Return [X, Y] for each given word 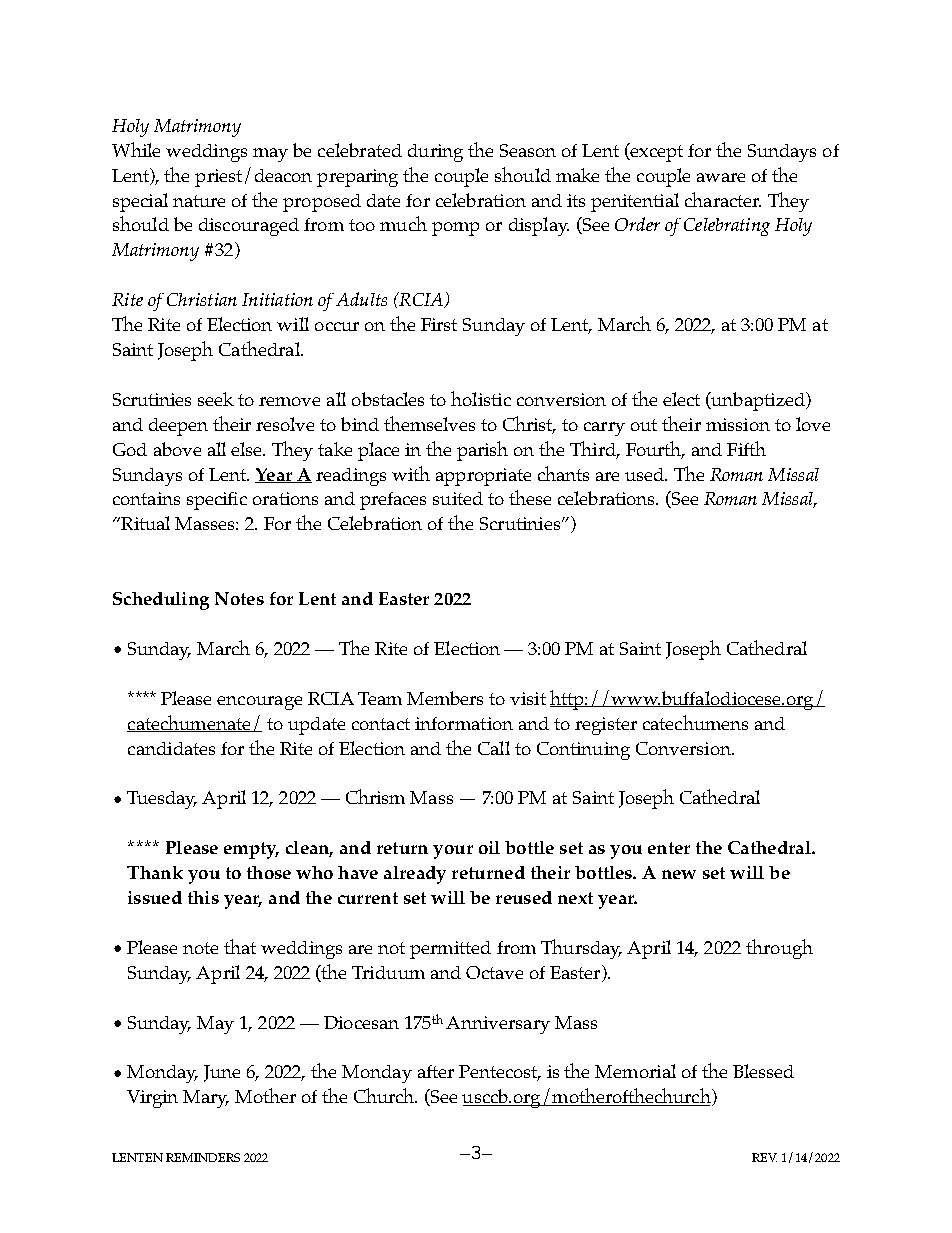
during [435, 153]
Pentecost [499, 1073]
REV [764, 1157]
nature [199, 201]
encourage [259, 703]
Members [445, 698]
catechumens [695, 722]
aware [721, 177]
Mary [206, 1099]
